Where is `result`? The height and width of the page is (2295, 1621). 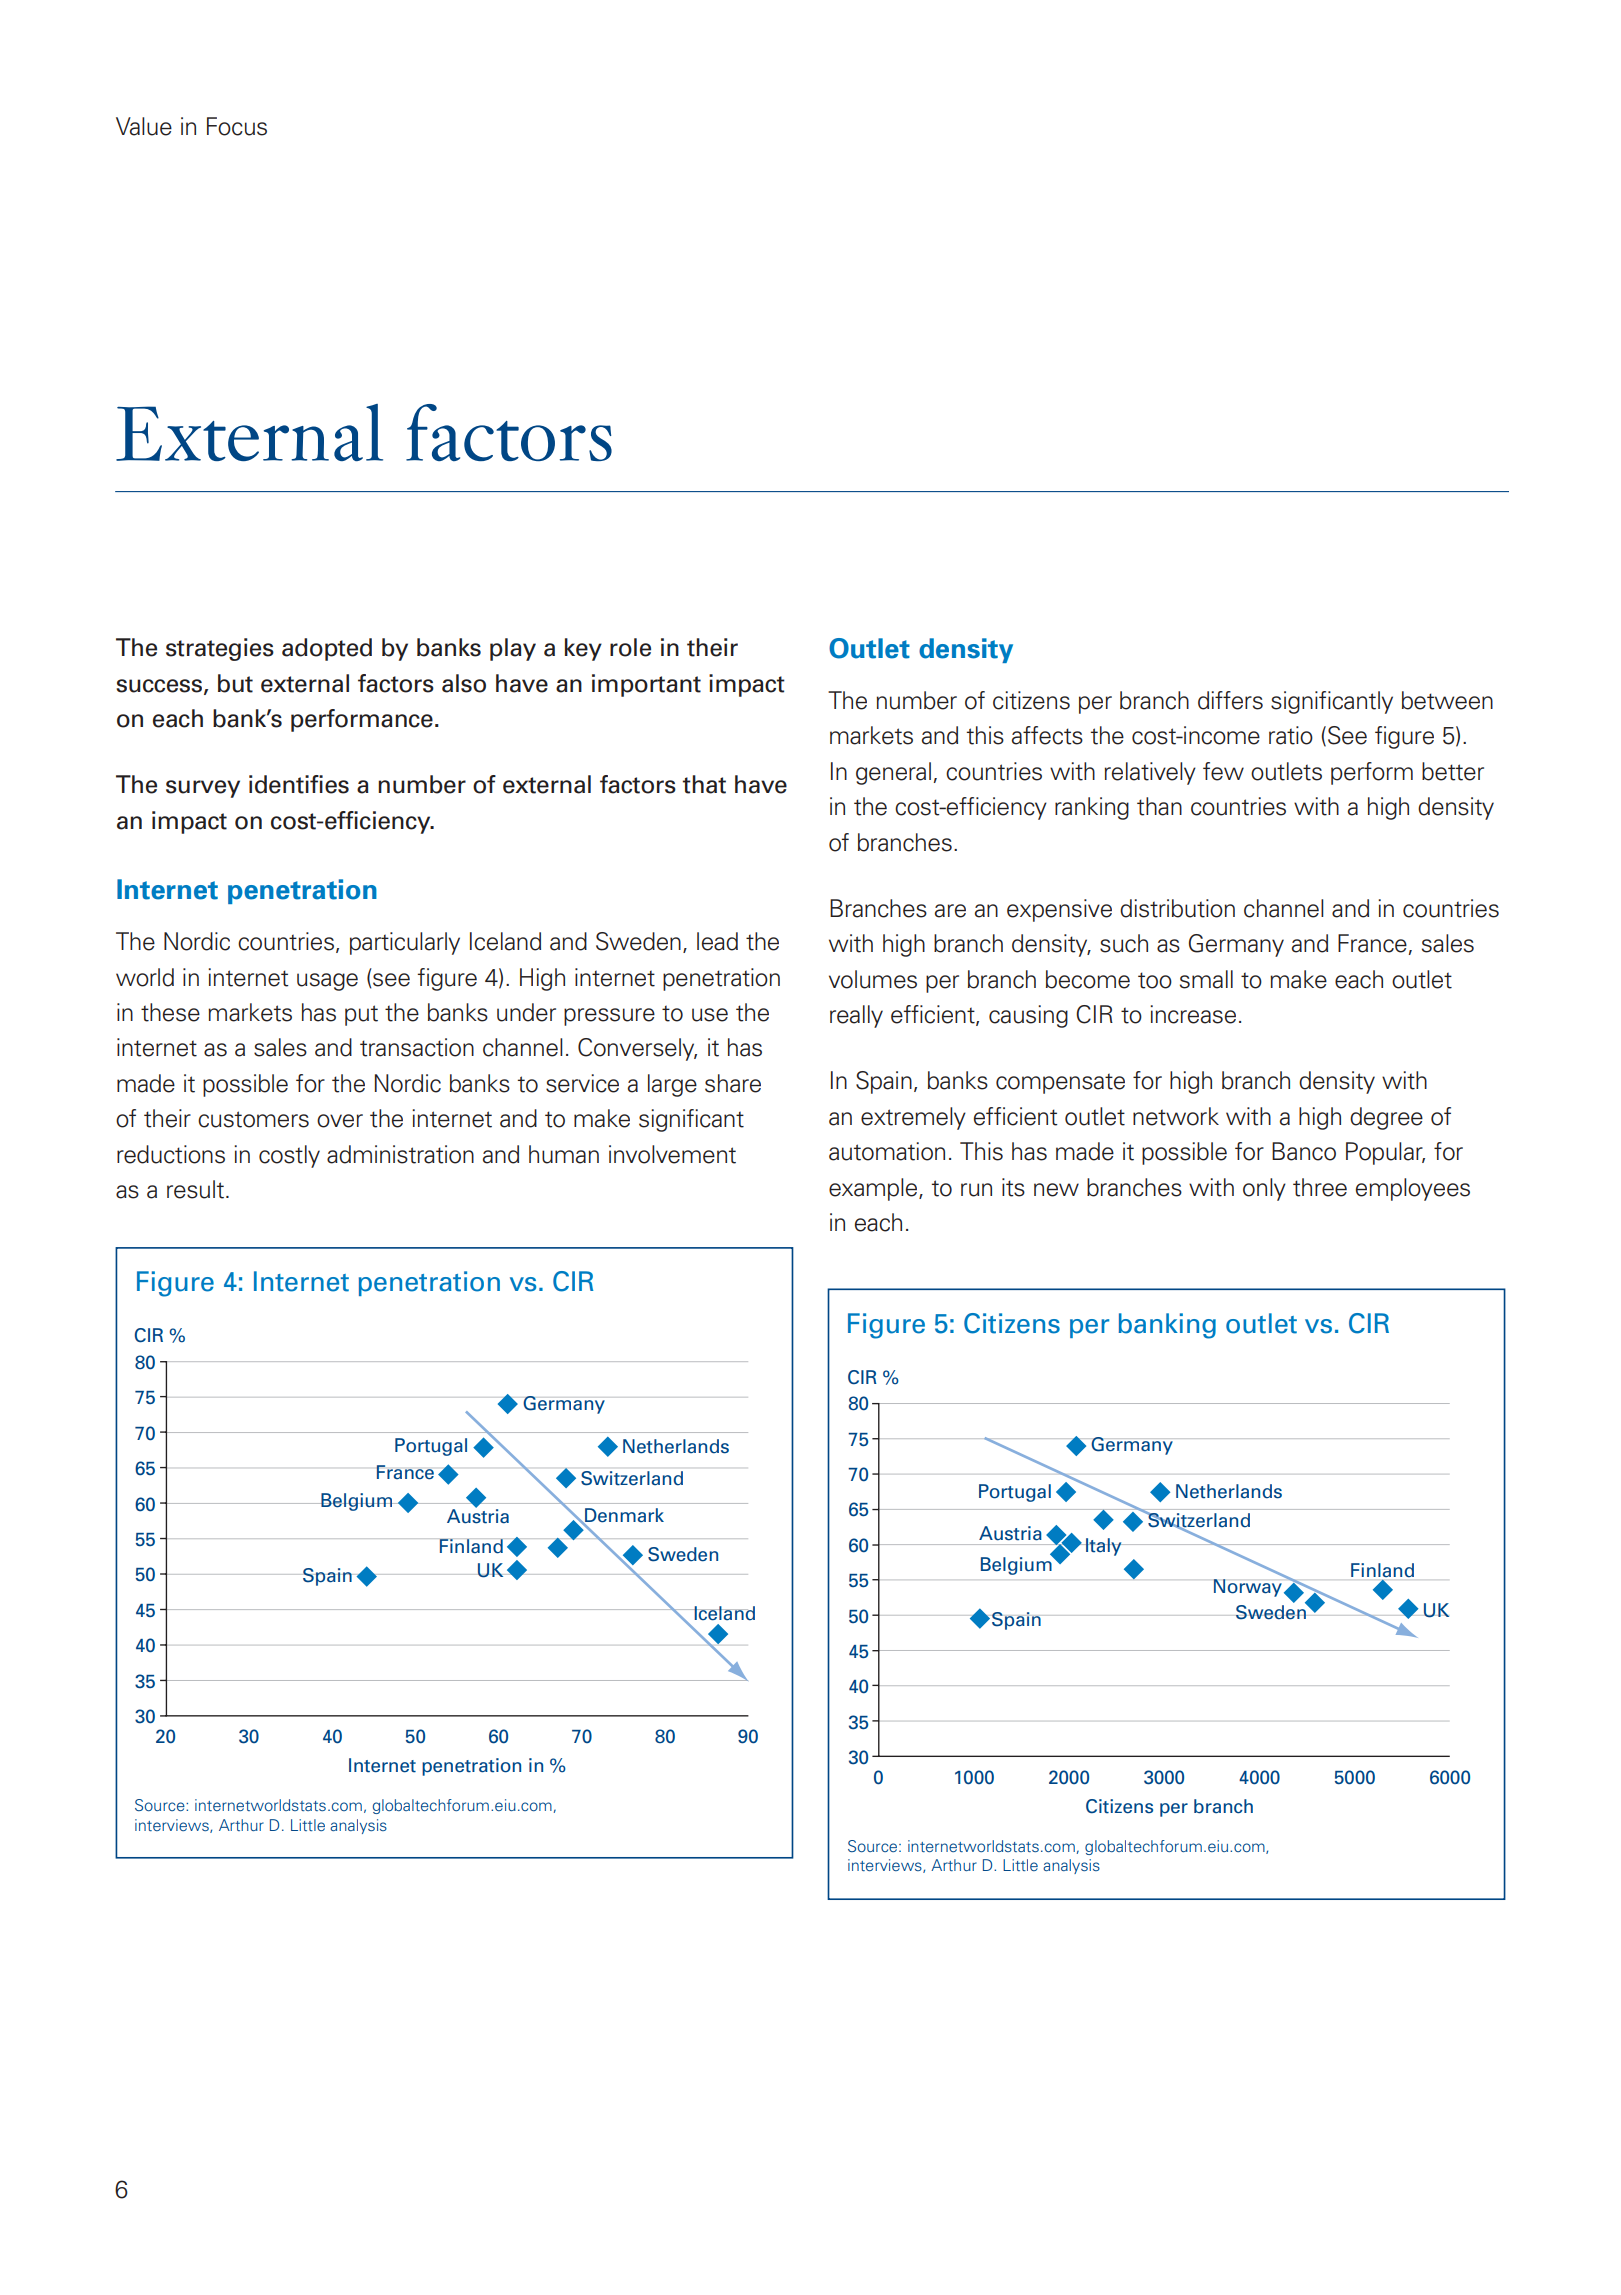
result is located at coordinates (195, 1189).
